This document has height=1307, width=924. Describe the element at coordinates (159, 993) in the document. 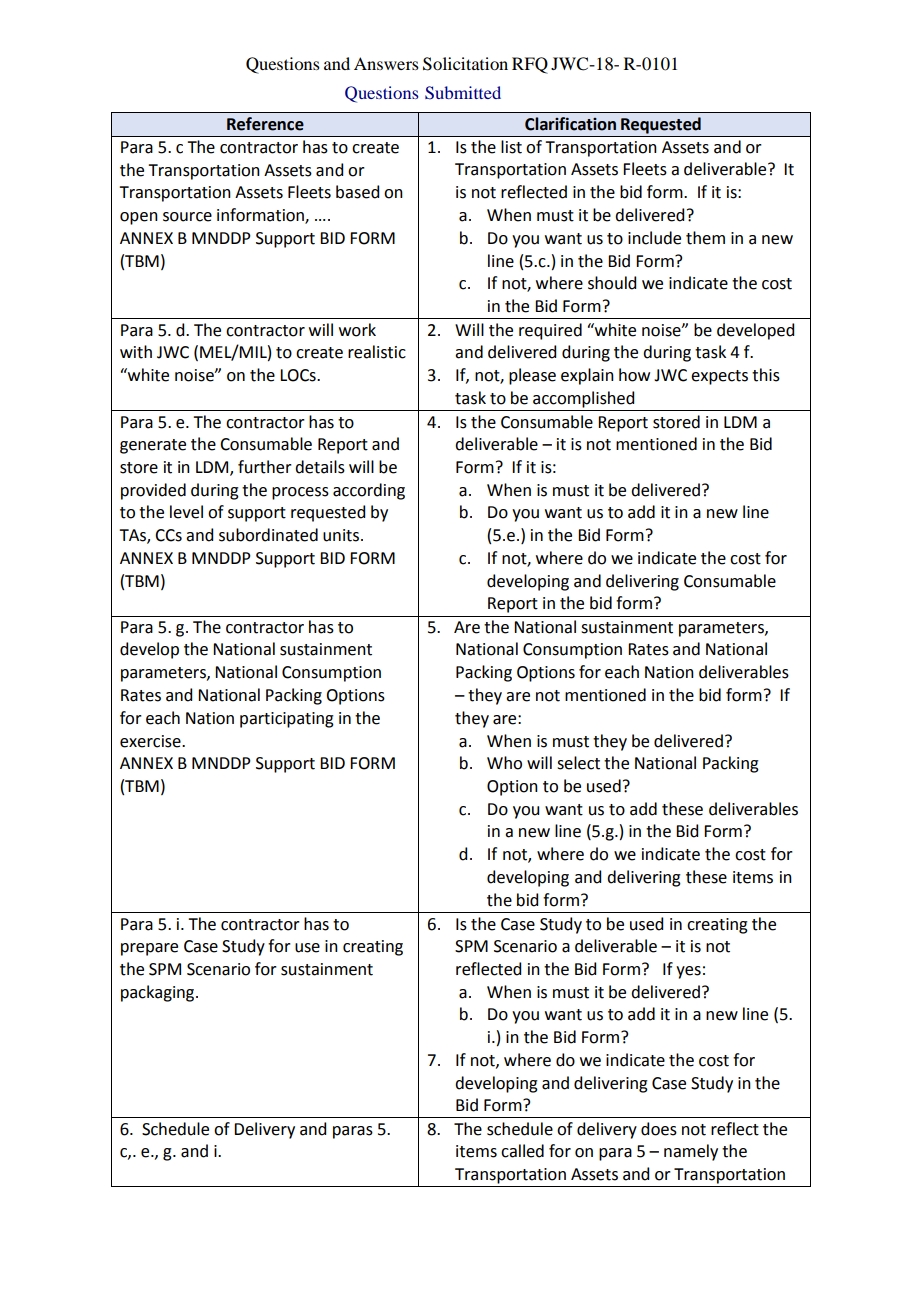

I see `packaging` at that location.
